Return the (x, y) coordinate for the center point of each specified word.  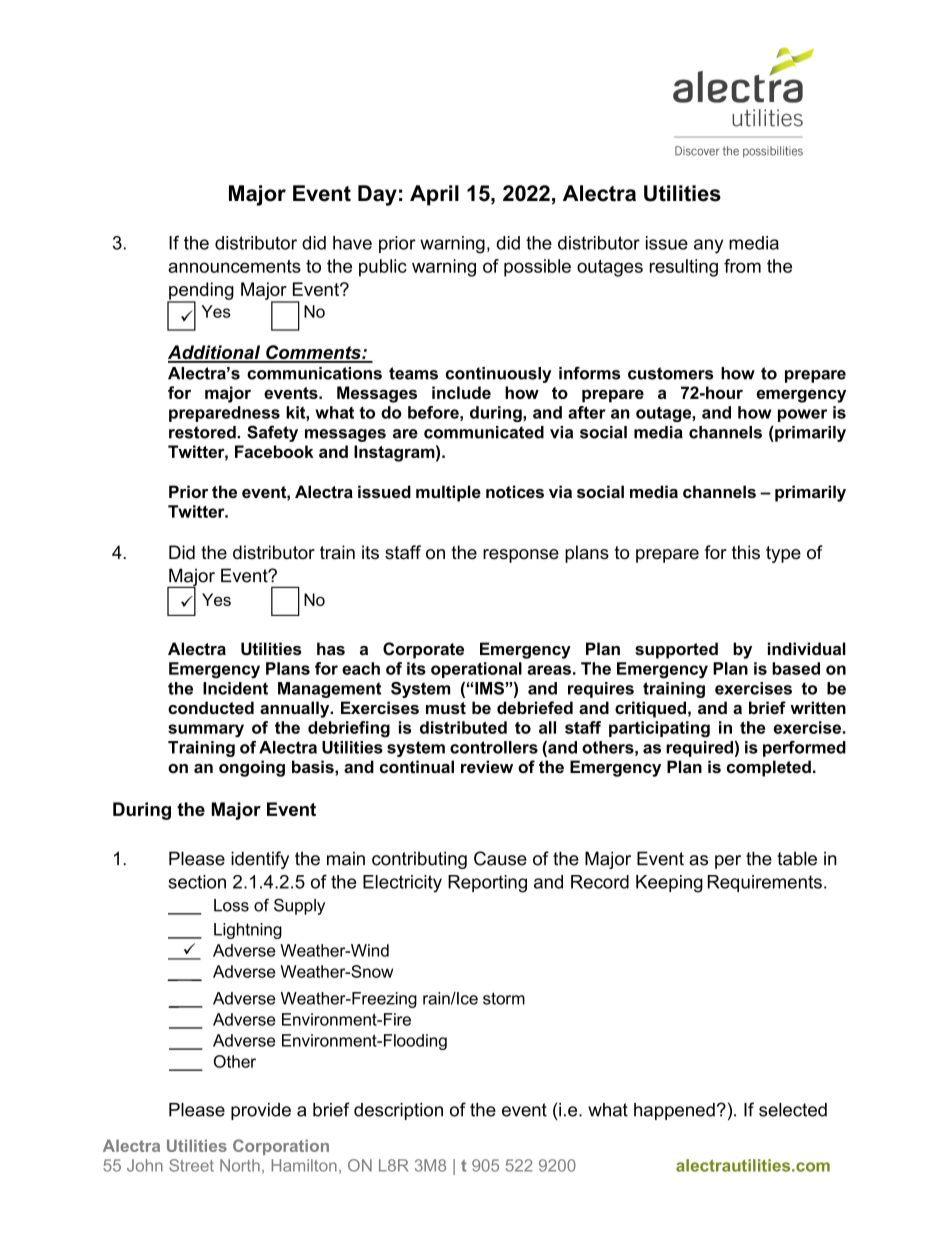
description (398, 1111)
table (797, 858)
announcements (234, 266)
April (434, 195)
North (240, 1165)
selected (793, 1110)
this (746, 552)
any (708, 246)
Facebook (274, 451)
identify (260, 860)
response (521, 556)
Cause (500, 858)
